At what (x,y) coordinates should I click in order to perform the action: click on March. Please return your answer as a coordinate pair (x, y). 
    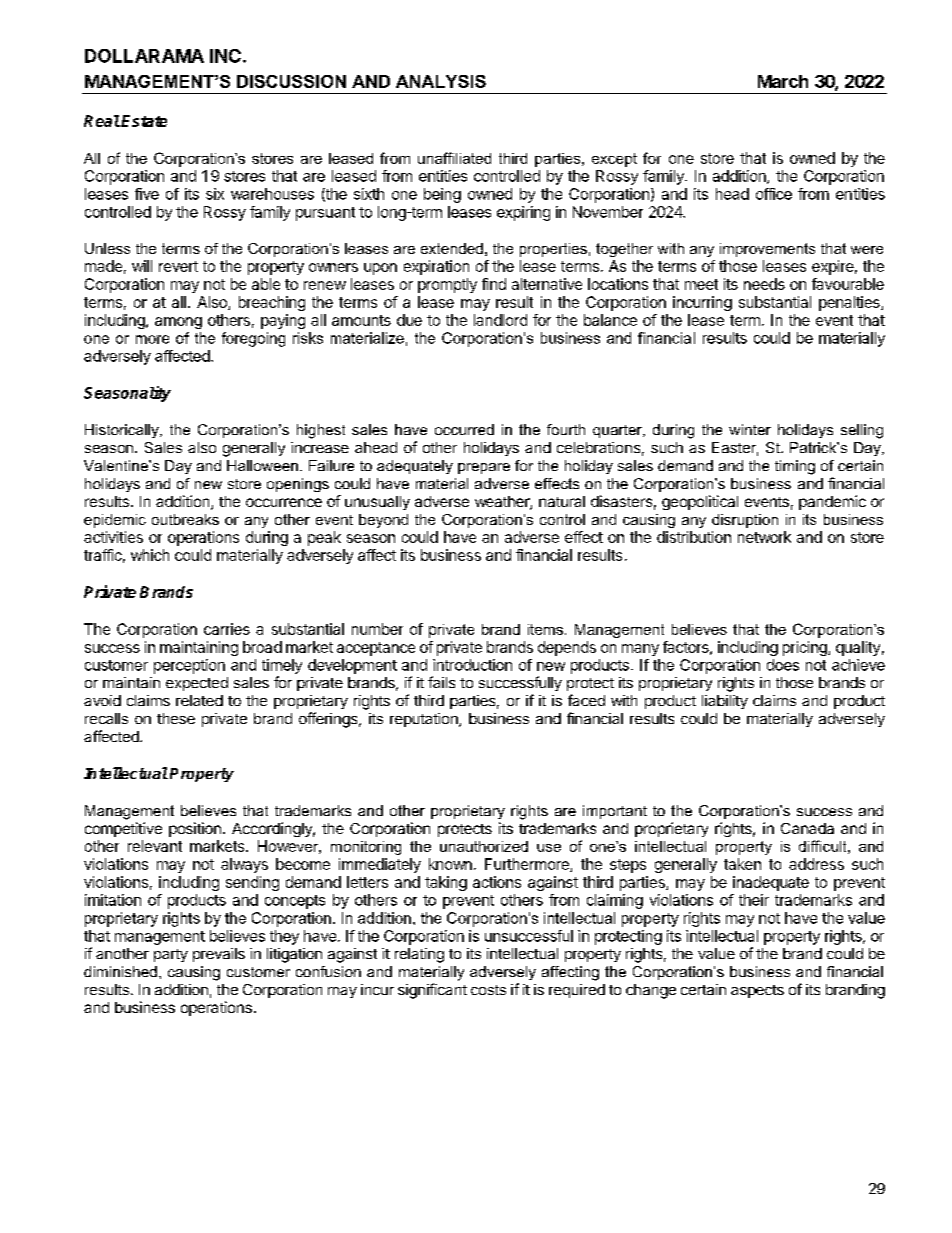
    Looking at the image, I should click on (783, 81).
